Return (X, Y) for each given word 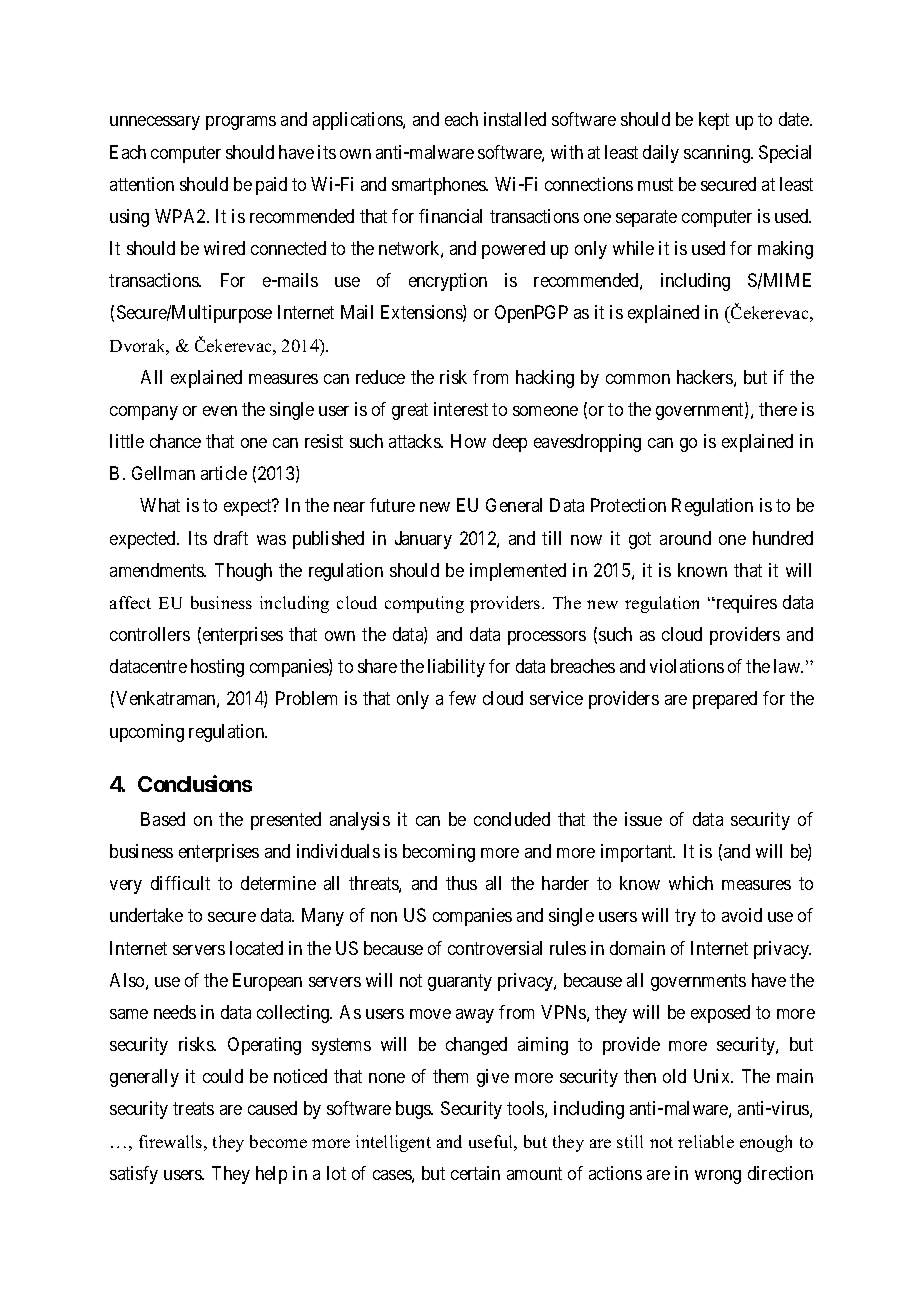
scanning (718, 154)
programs (241, 123)
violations (687, 666)
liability (456, 668)
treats (193, 1109)
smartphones (440, 186)
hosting (217, 668)
